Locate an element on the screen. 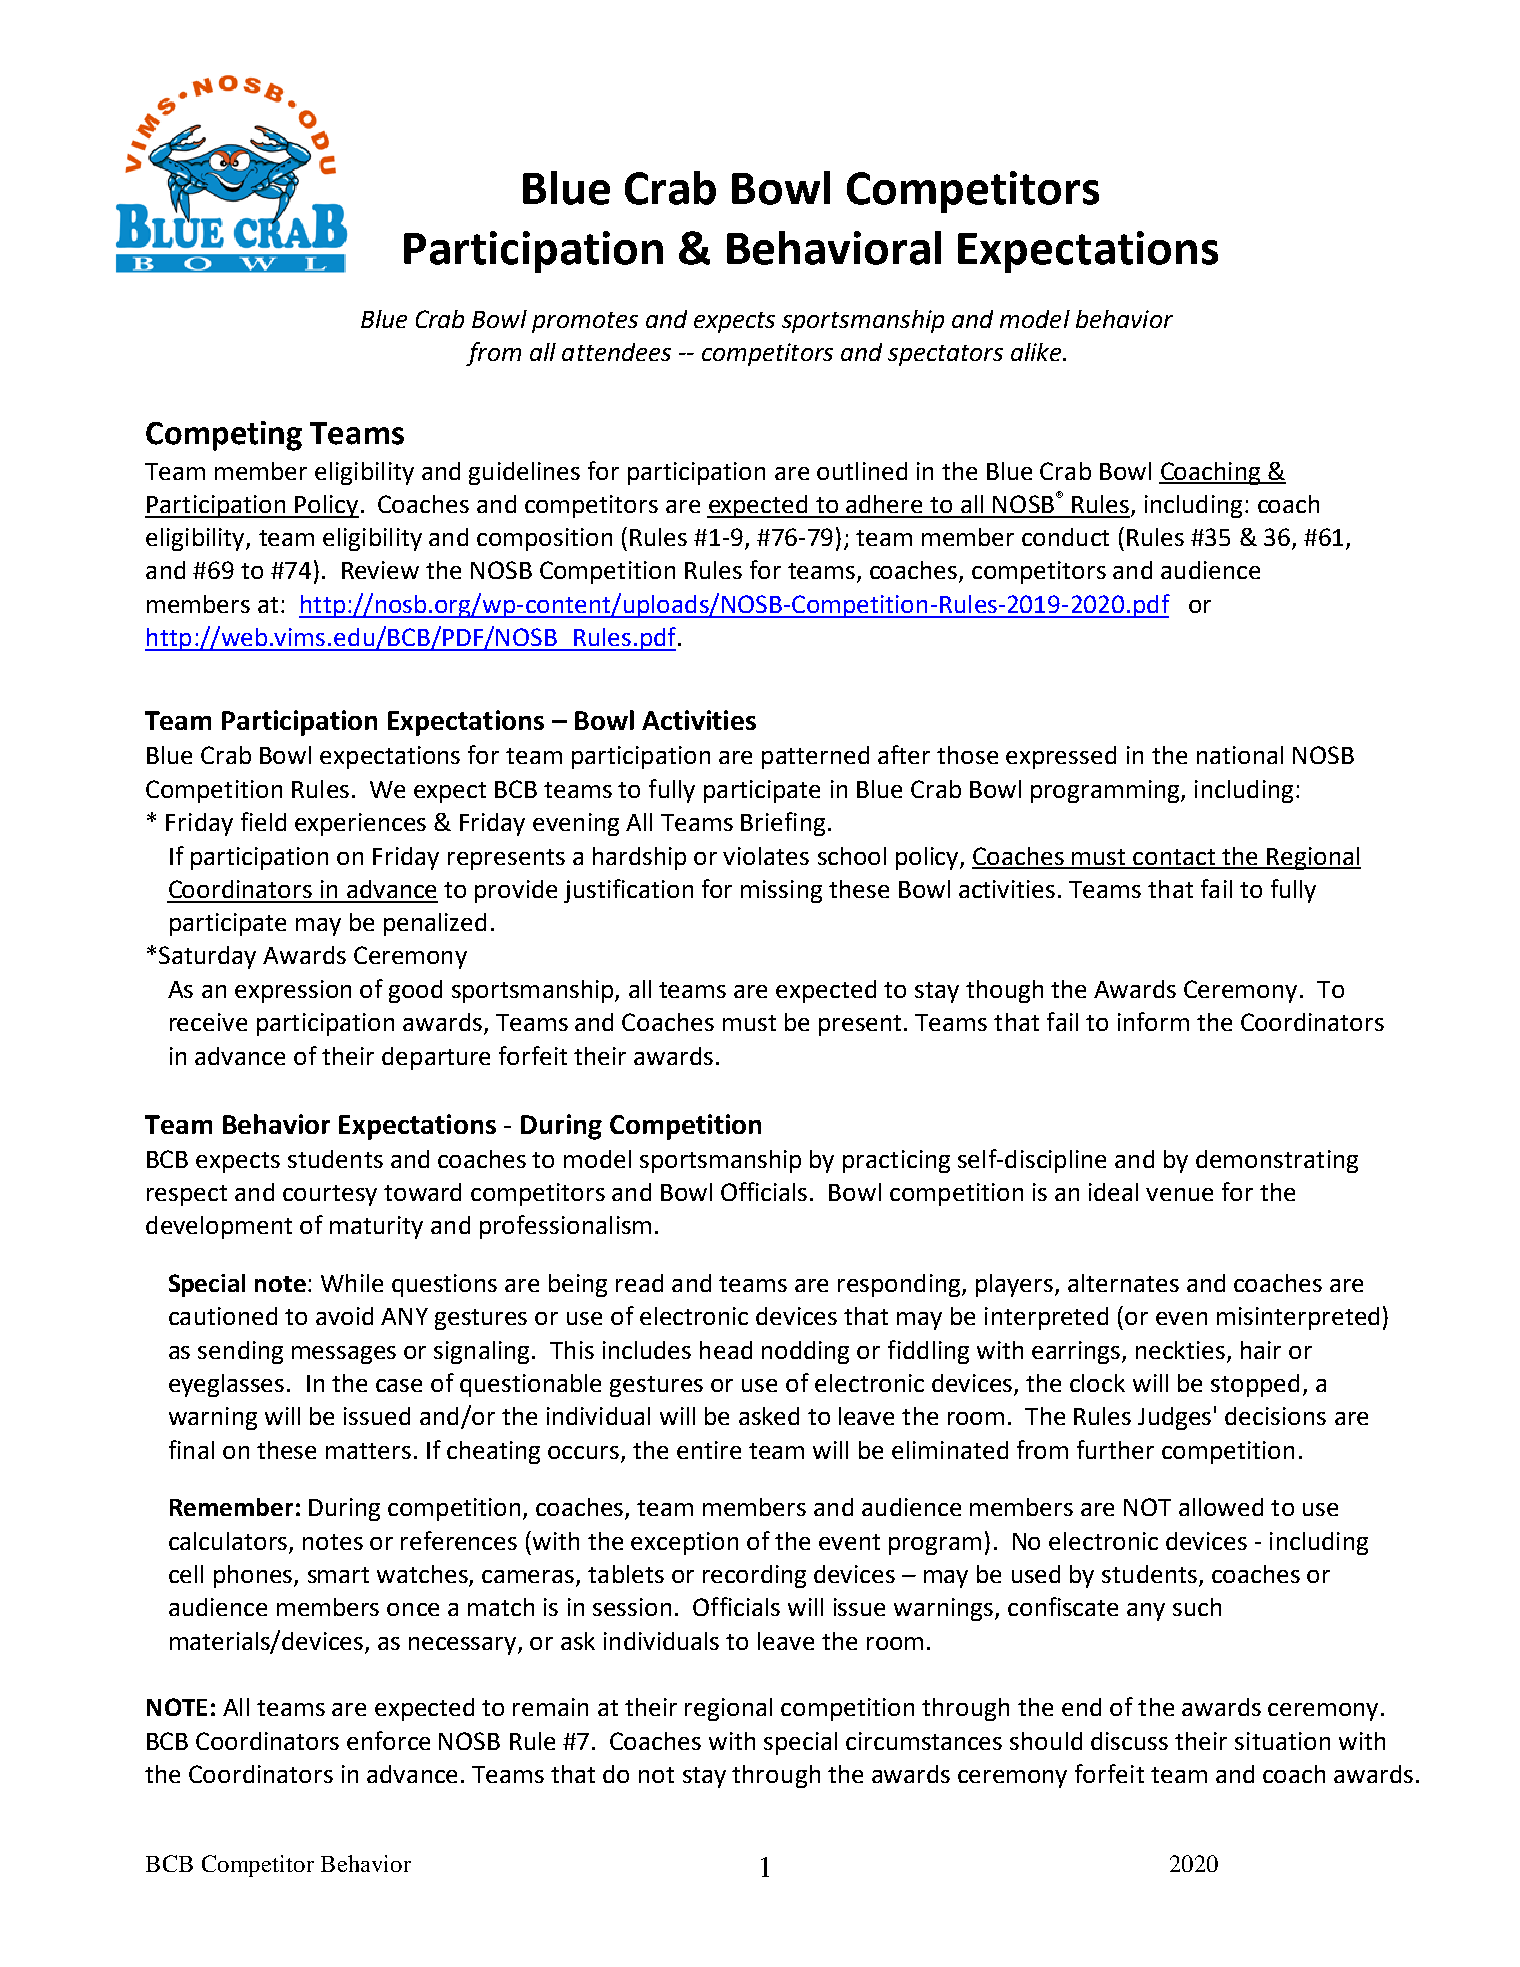 The width and height of the screenshot is (1520, 1967). session is located at coordinates (632, 1607).
